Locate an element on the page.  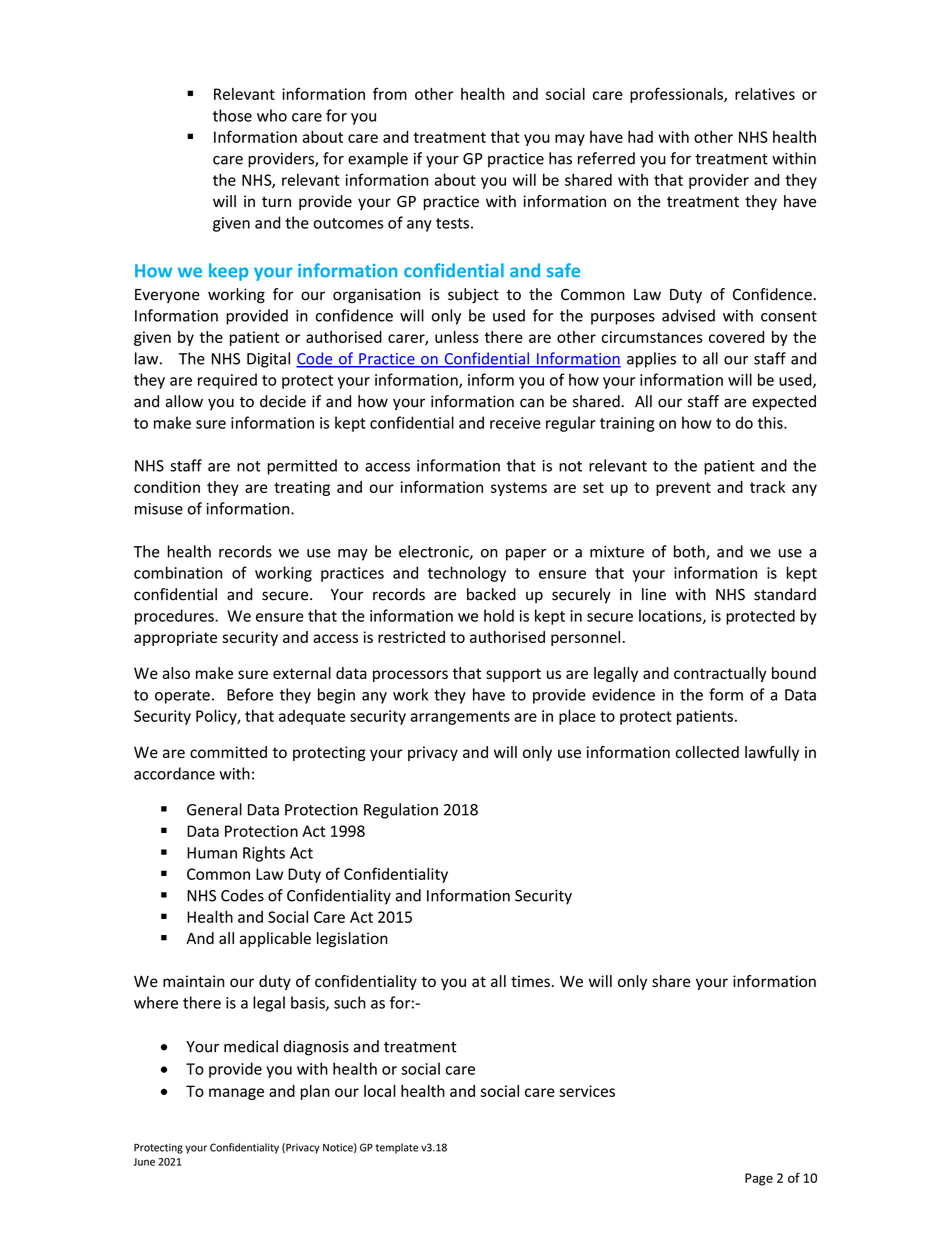
appropriate is located at coordinates (175, 638).
